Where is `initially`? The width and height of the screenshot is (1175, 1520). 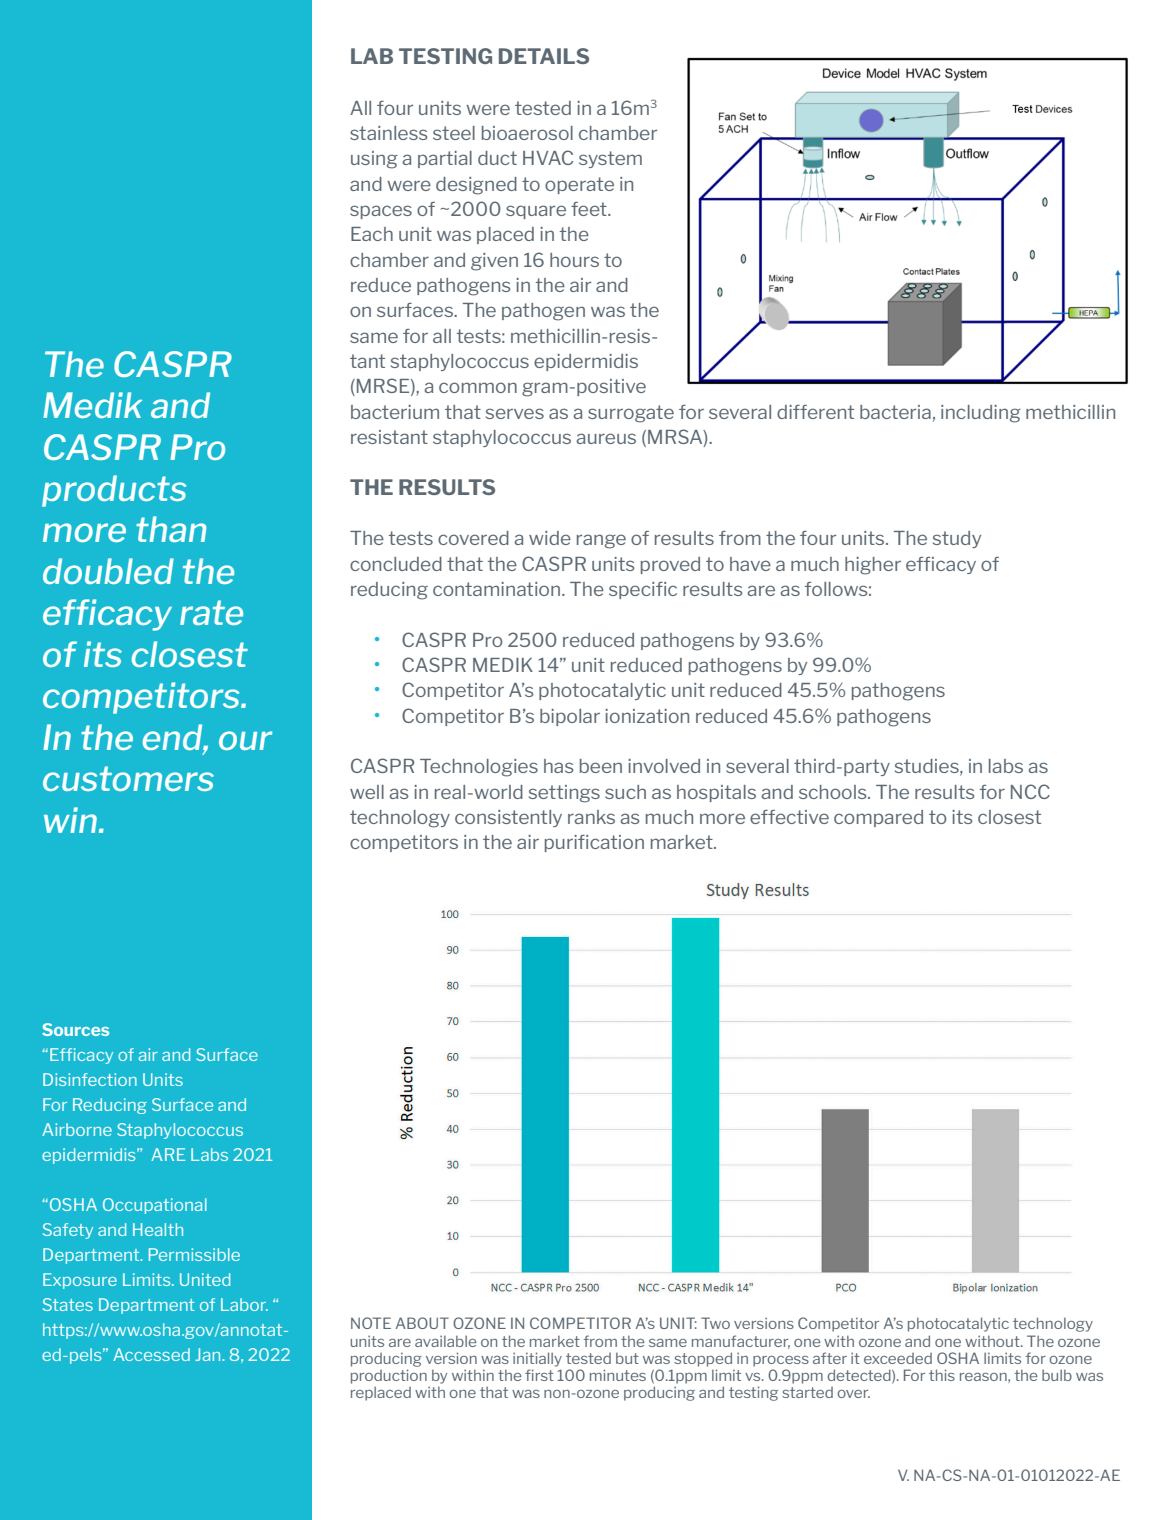 initially is located at coordinates (537, 1359).
